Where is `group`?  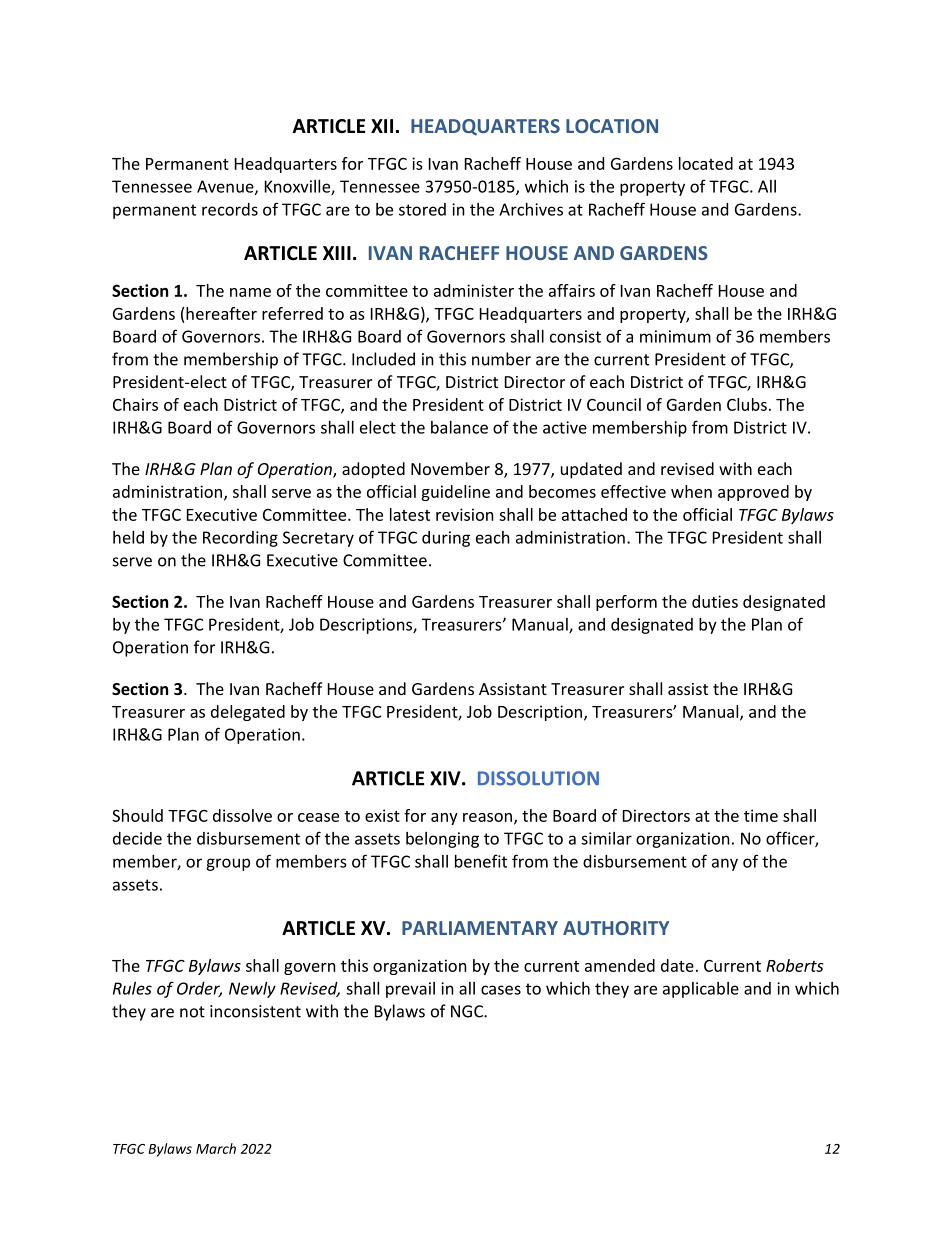 group is located at coordinates (228, 864).
